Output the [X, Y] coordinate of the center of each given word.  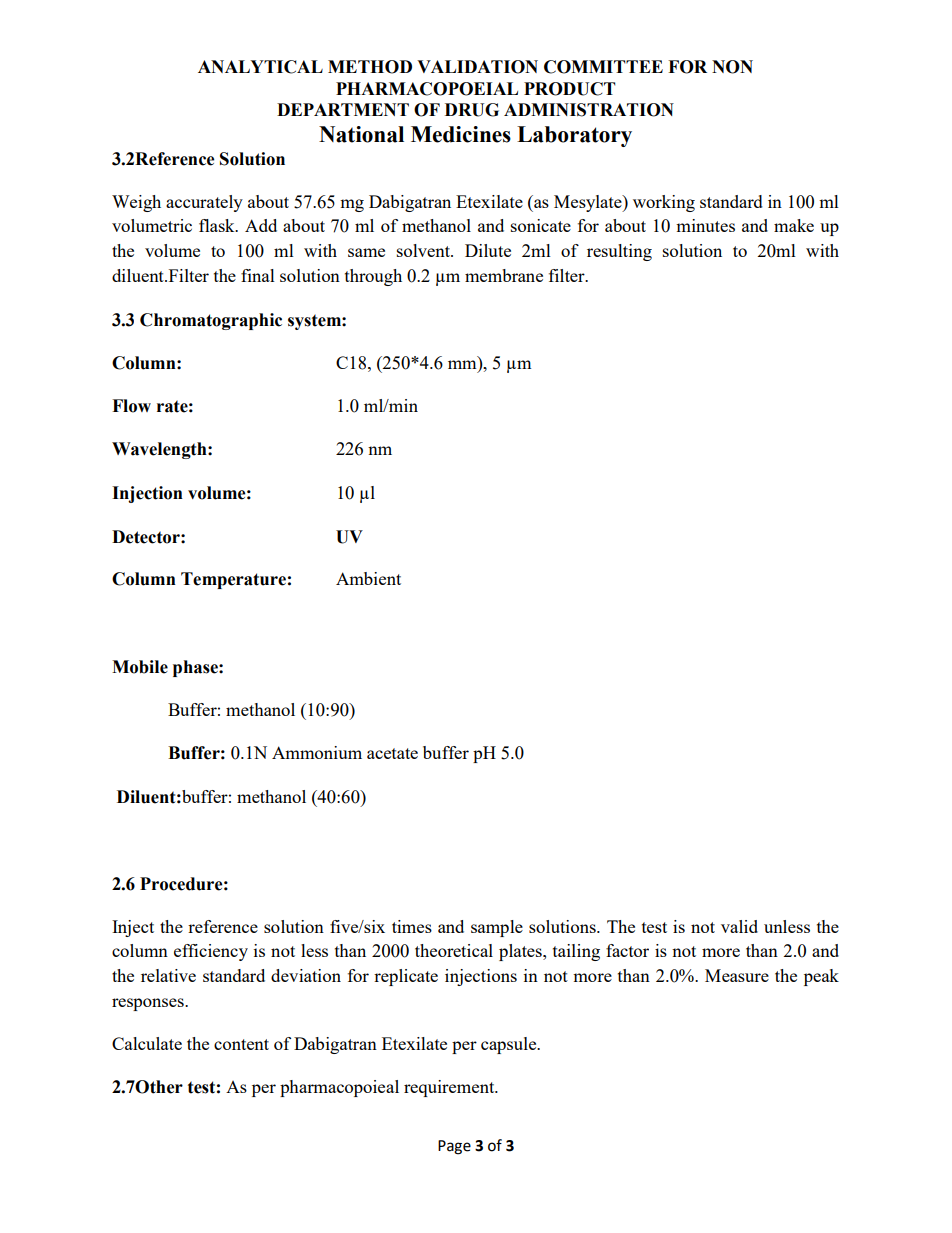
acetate [392, 753]
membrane [504, 275]
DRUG [472, 110]
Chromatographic [211, 321]
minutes [705, 225]
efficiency [211, 952]
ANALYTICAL [260, 67]
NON [732, 67]
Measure [737, 975]
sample [497, 928]
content [241, 1044]
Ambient [368, 578]
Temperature [233, 580]
